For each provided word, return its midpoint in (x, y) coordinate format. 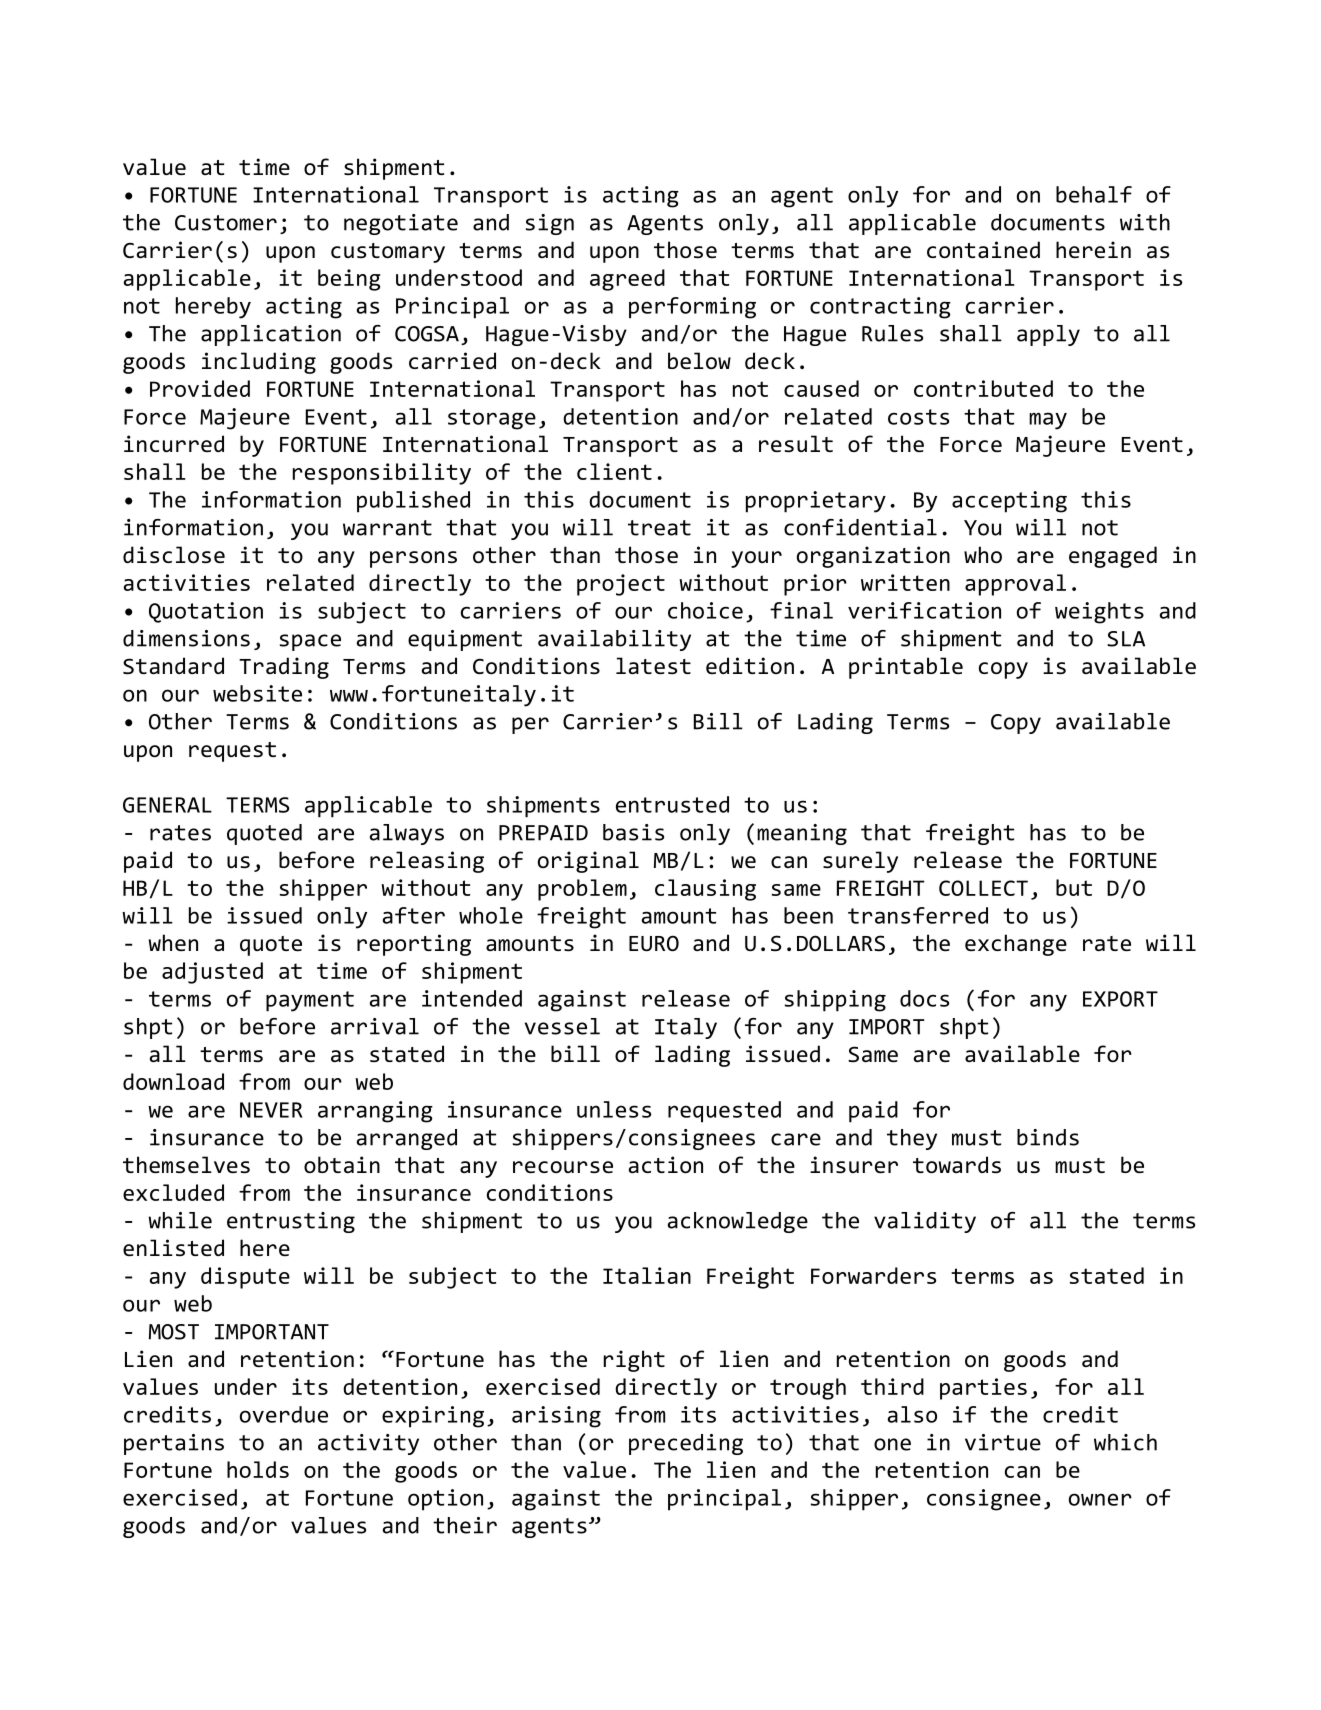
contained (983, 249)
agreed (627, 280)
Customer (226, 223)
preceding (686, 1444)
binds (1048, 1137)
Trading (284, 668)
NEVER (271, 1110)
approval (1015, 585)
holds (258, 1469)
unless (614, 1109)
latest (653, 665)
